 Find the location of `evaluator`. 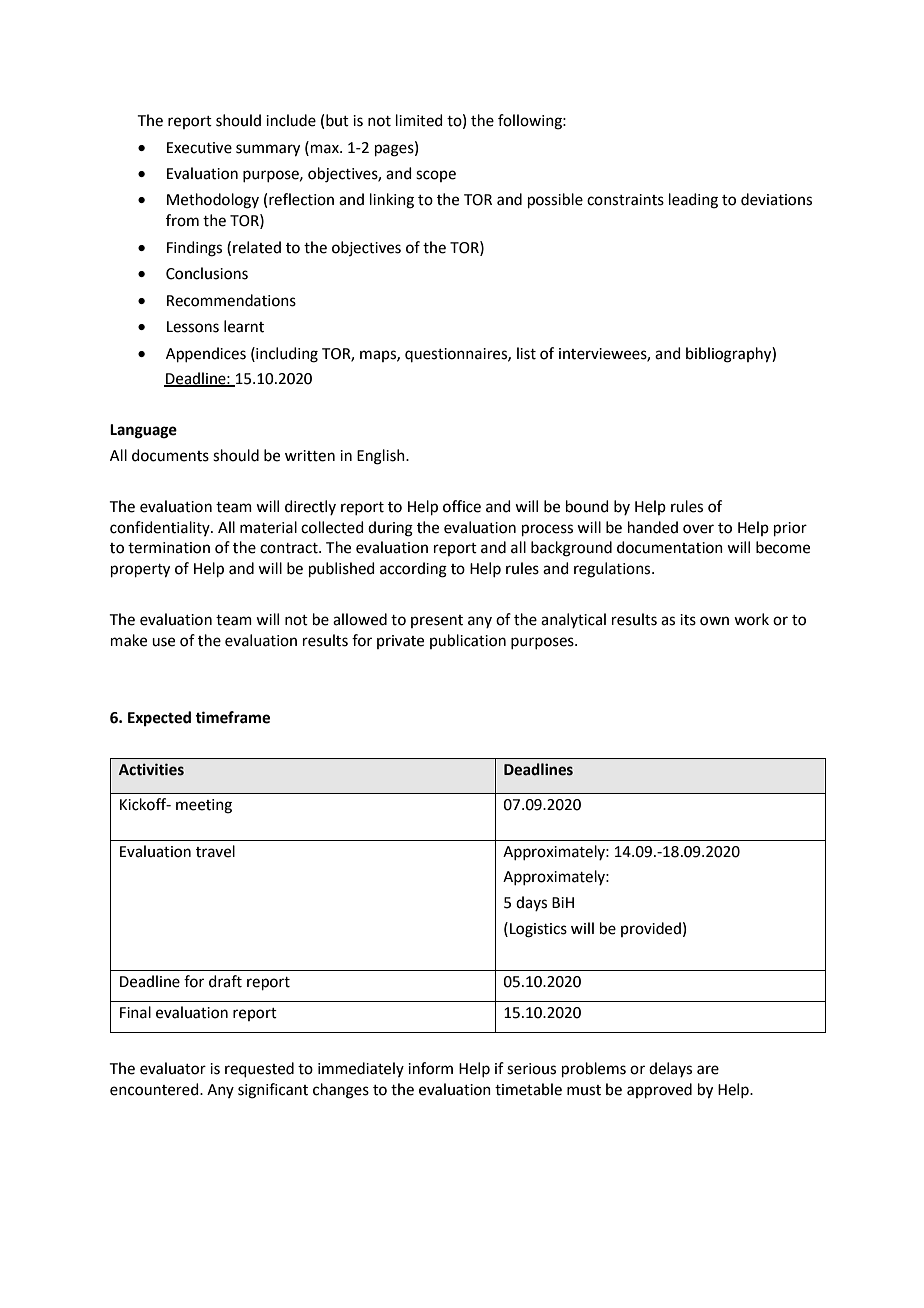

evaluator is located at coordinates (173, 1068).
